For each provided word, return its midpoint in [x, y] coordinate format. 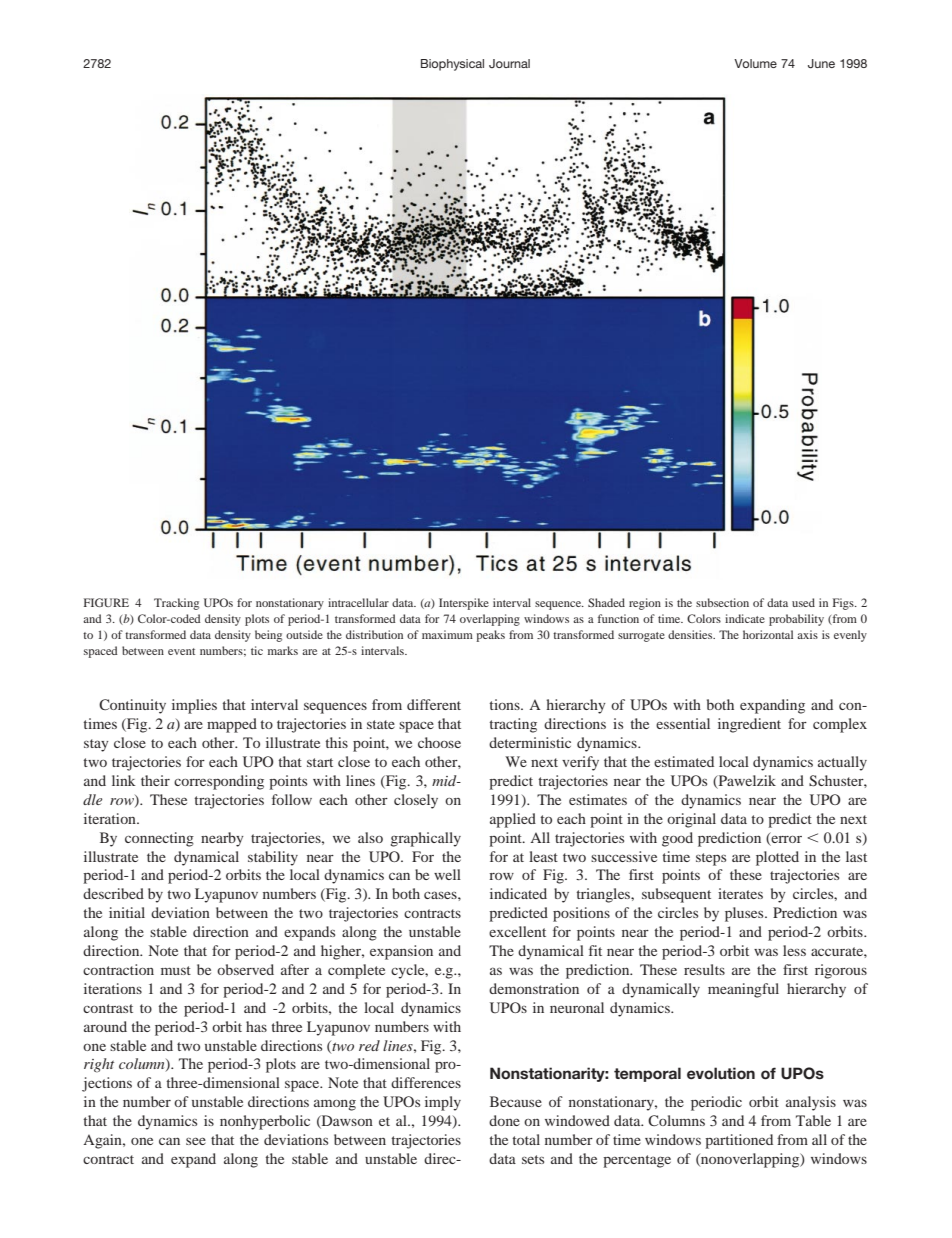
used [803, 602]
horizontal [768, 634]
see [196, 1141]
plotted [777, 858]
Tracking [176, 604]
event [181, 651]
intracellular [358, 602]
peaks [490, 636]
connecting [159, 839]
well [447, 874]
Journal [509, 63]
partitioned [739, 1141]
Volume [755, 63]
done [504, 1120]
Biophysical [452, 65]
